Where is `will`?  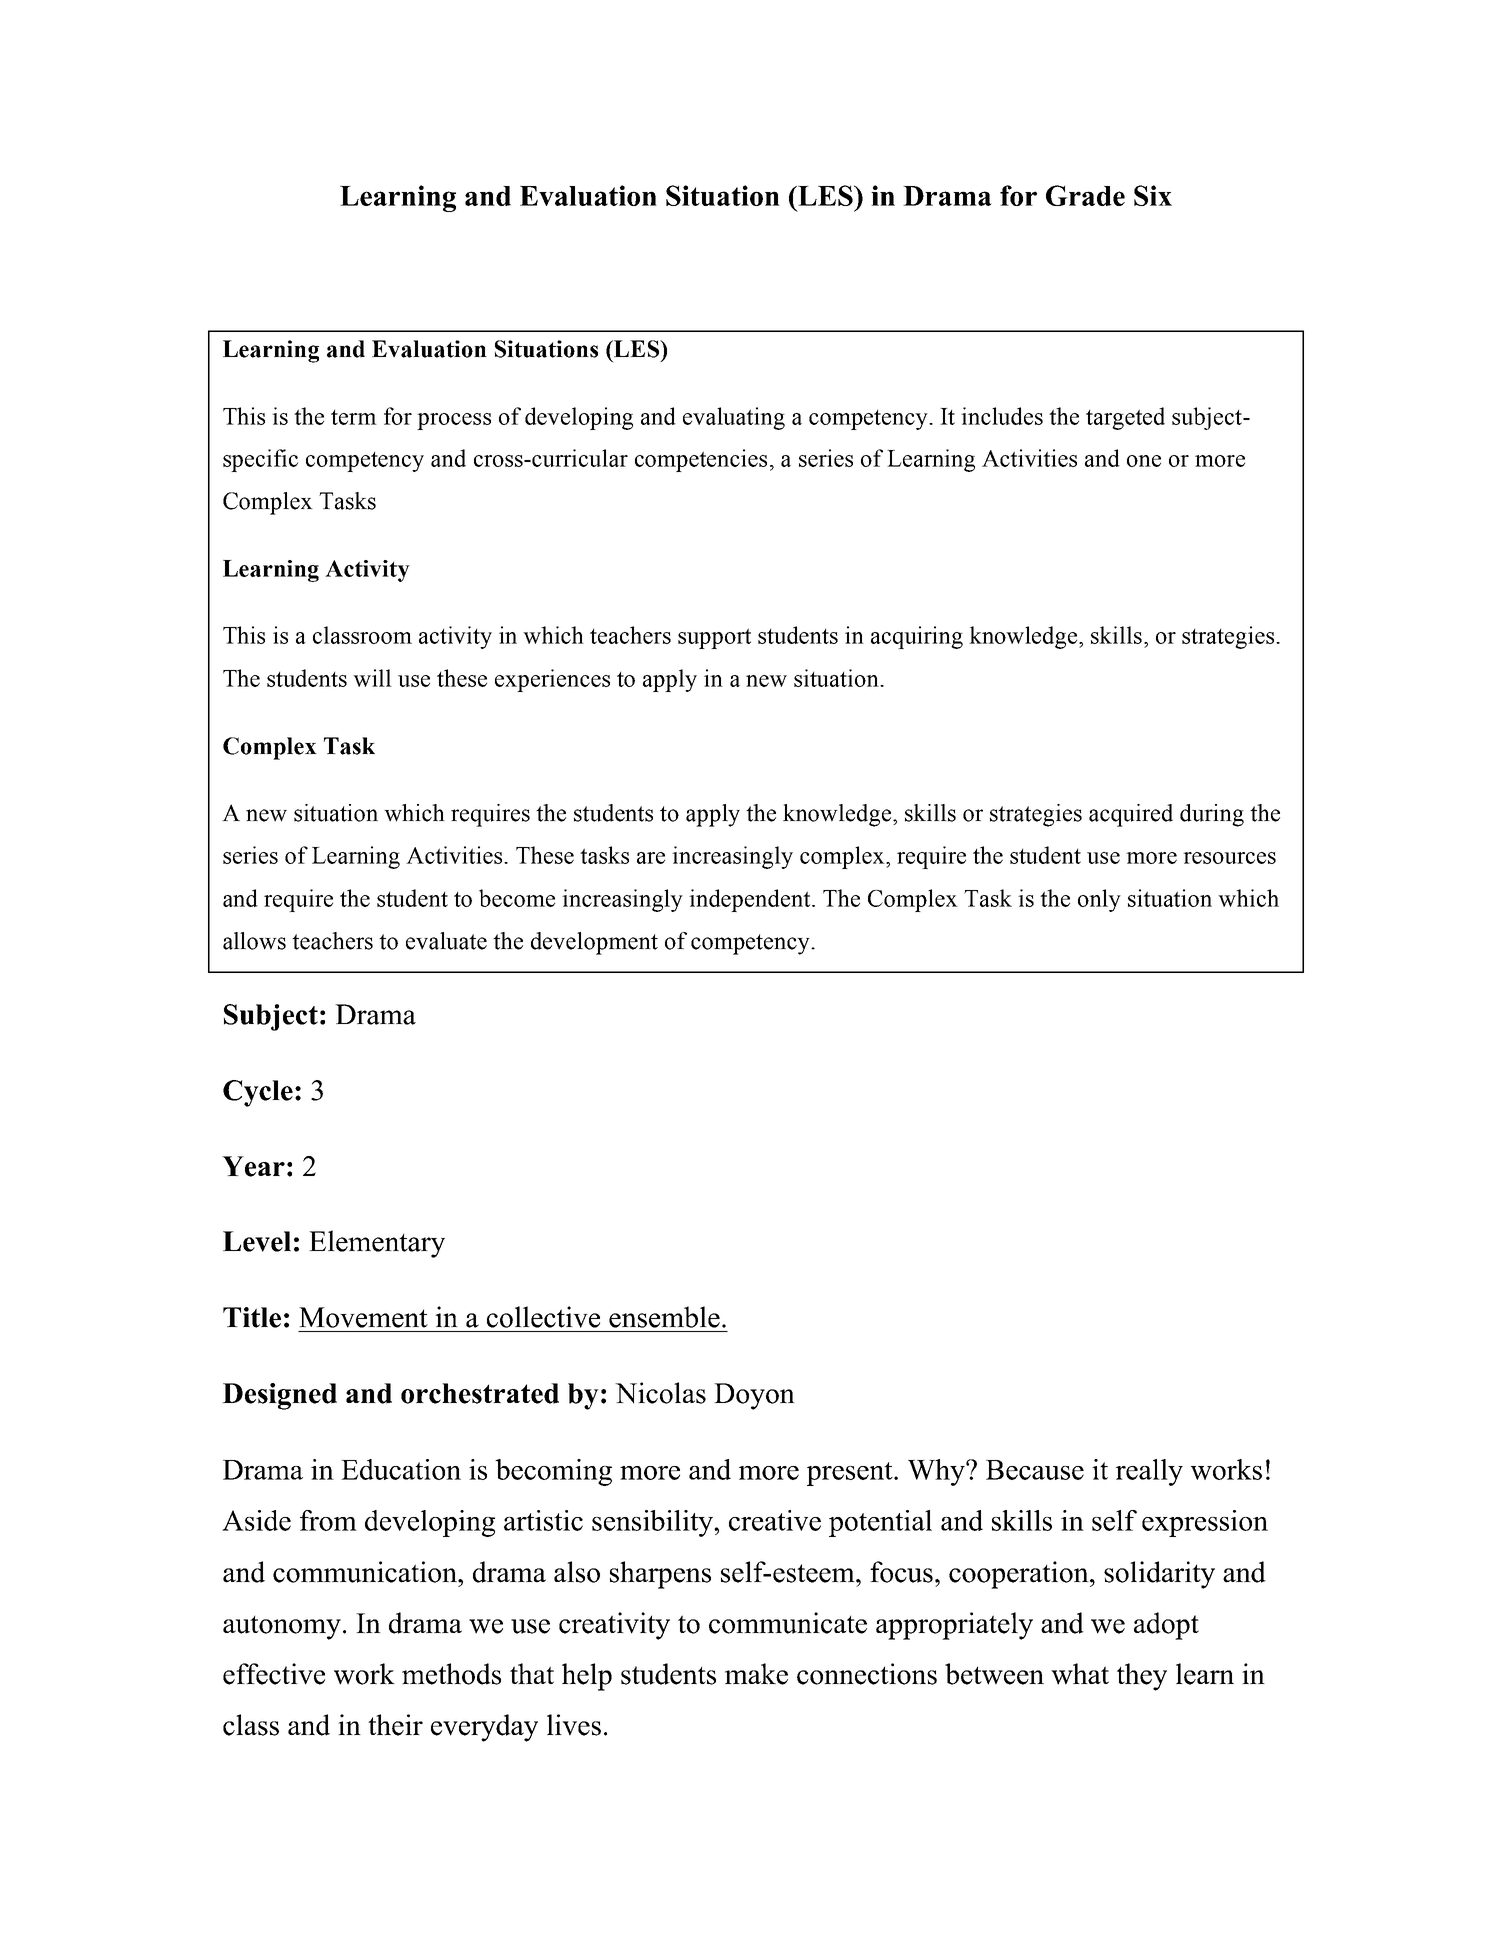 will is located at coordinates (372, 678).
